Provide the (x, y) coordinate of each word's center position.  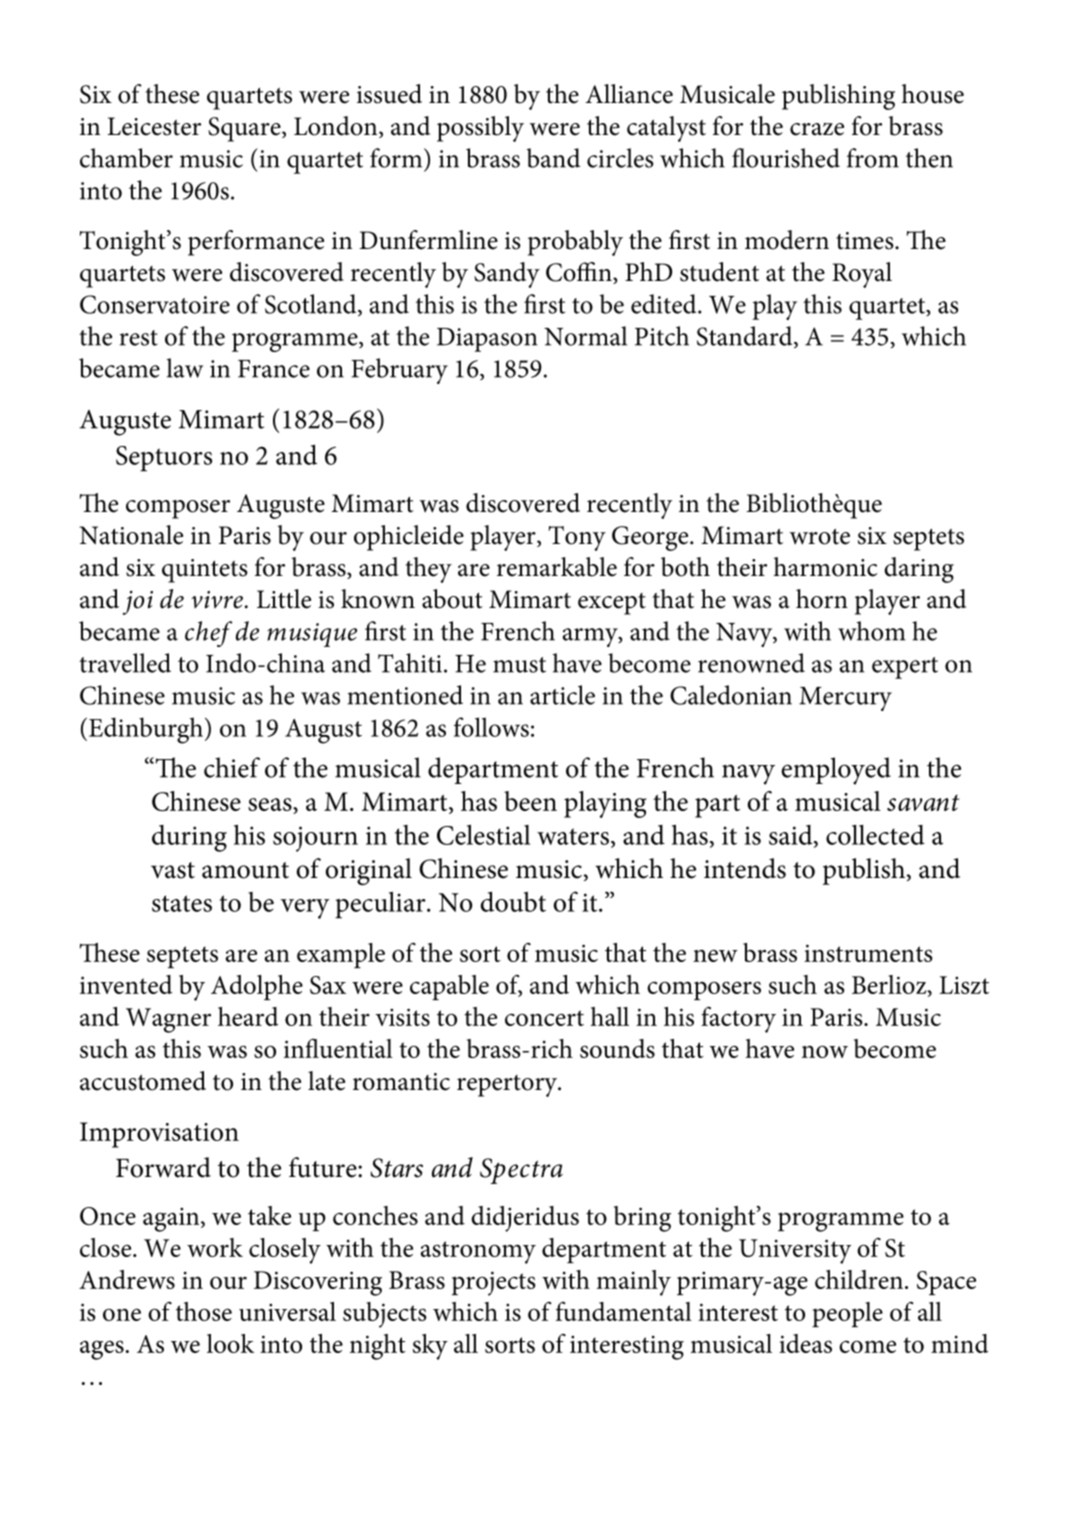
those (204, 1311)
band (553, 158)
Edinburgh (147, 730)
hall (610, 1016)
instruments (868, 953)
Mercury (845, 699)
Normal (585, 336)
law (185, 368)
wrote (820, 536)
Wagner (168, 1020)
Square (245, 129)
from (873, 158)
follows (491, 727)
